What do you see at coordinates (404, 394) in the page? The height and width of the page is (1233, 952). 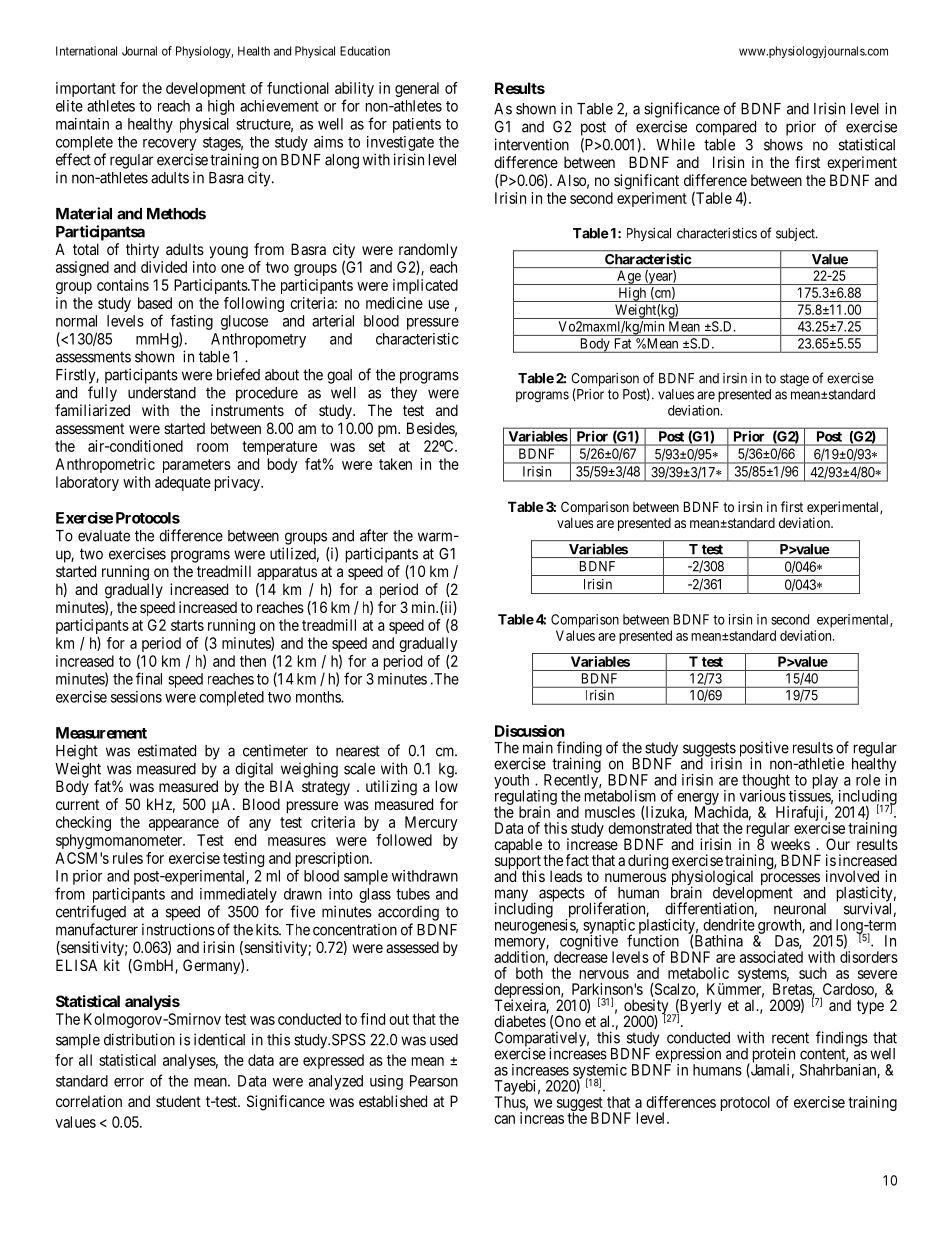 I see `they` at bounding box center [404, 394].
